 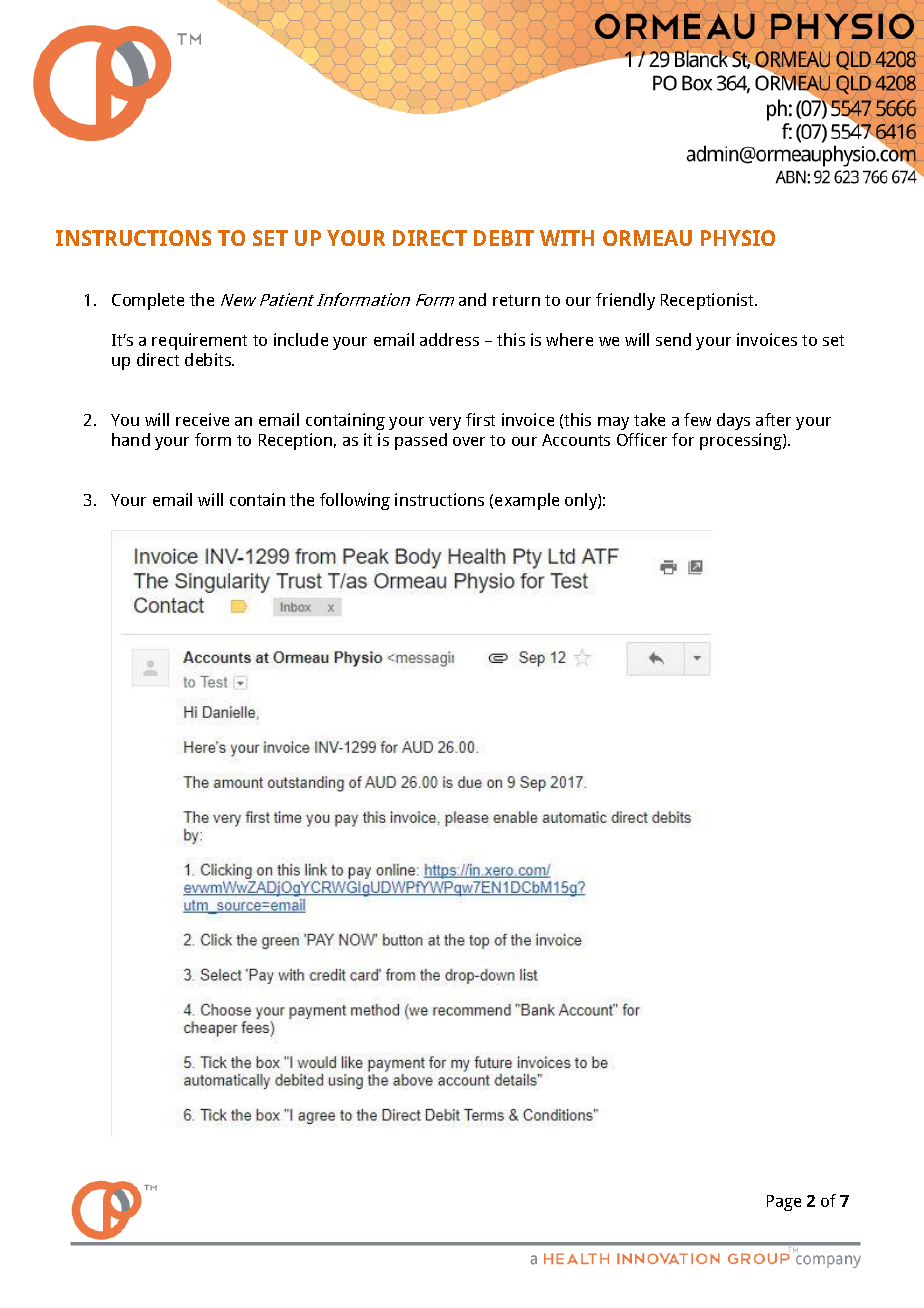 I want to click on very, so click(x=445, y=423).
